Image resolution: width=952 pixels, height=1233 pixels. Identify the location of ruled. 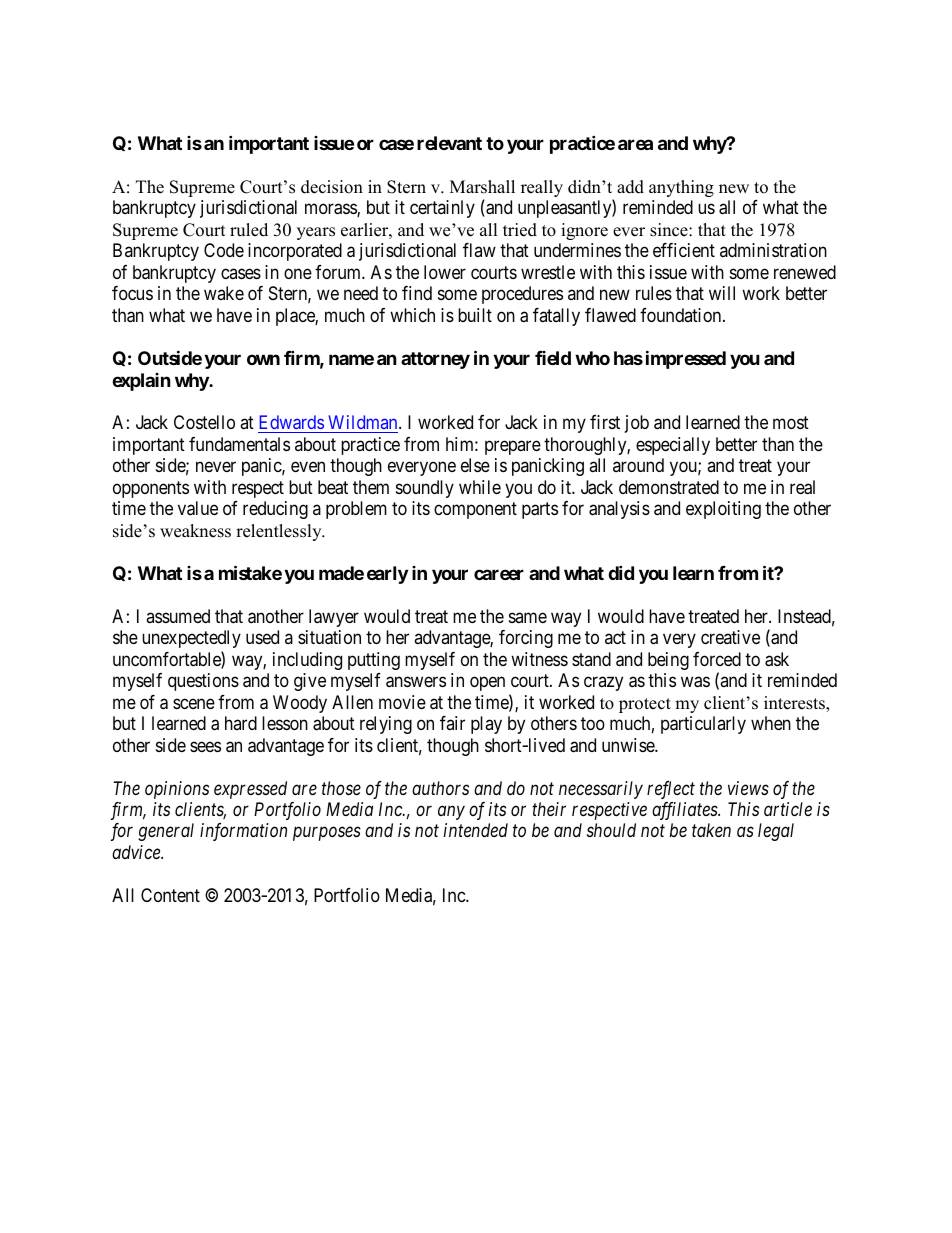
(249, 230).
